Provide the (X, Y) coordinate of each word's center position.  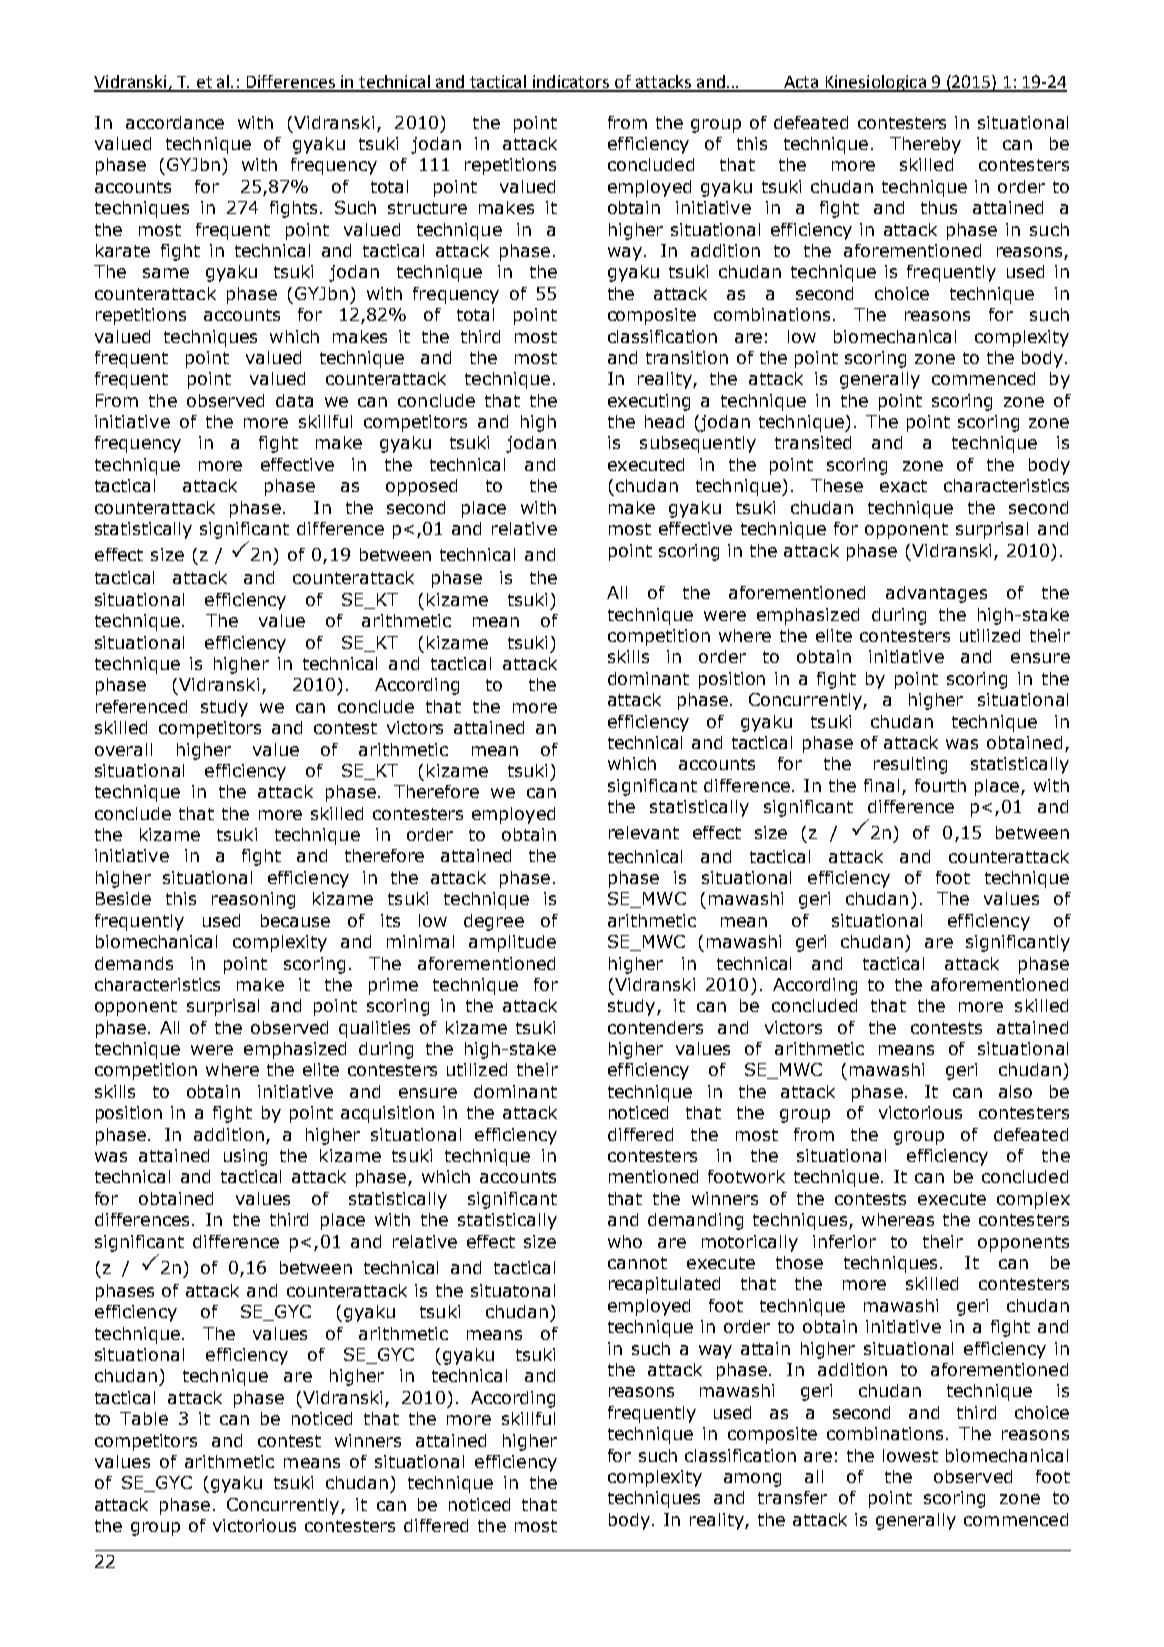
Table (144, 1418)
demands (134, 963)
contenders (655, 1027)
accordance (175, 122)
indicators (571, 83)
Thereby (925, 145)
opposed (421, 487)
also (1015, 1091)
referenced (141, 706)
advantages (936, 594)
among (752, 1480)
